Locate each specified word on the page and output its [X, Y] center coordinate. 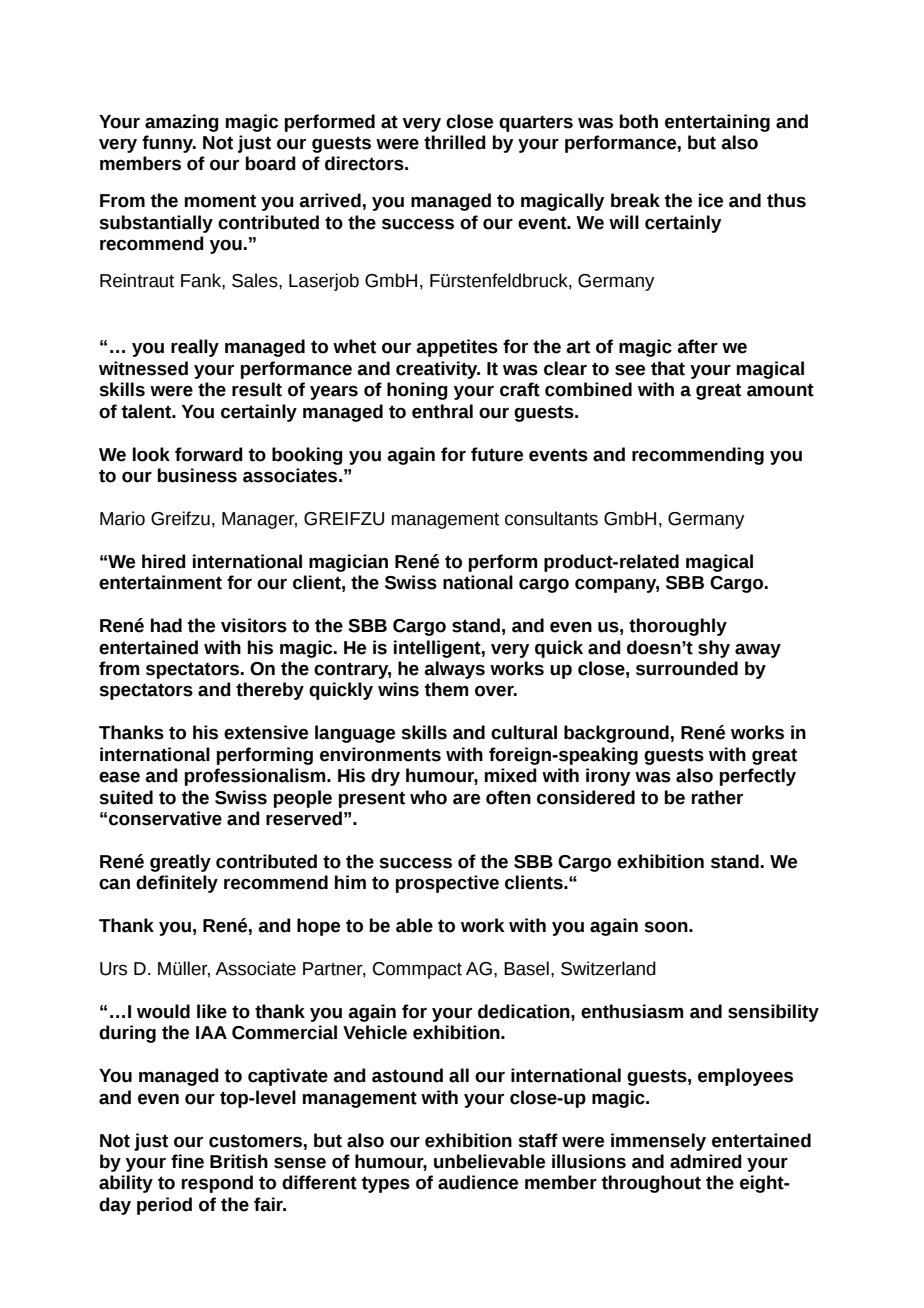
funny [168, 144]
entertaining [717, 123]
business [197, 475]
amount [780, 390]
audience [478, 1182]
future [497, 454]
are [466, 799]
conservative [165, 818]
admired [706, 1161]
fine [187, 1161]
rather [717, 797]
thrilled [455, 142]
